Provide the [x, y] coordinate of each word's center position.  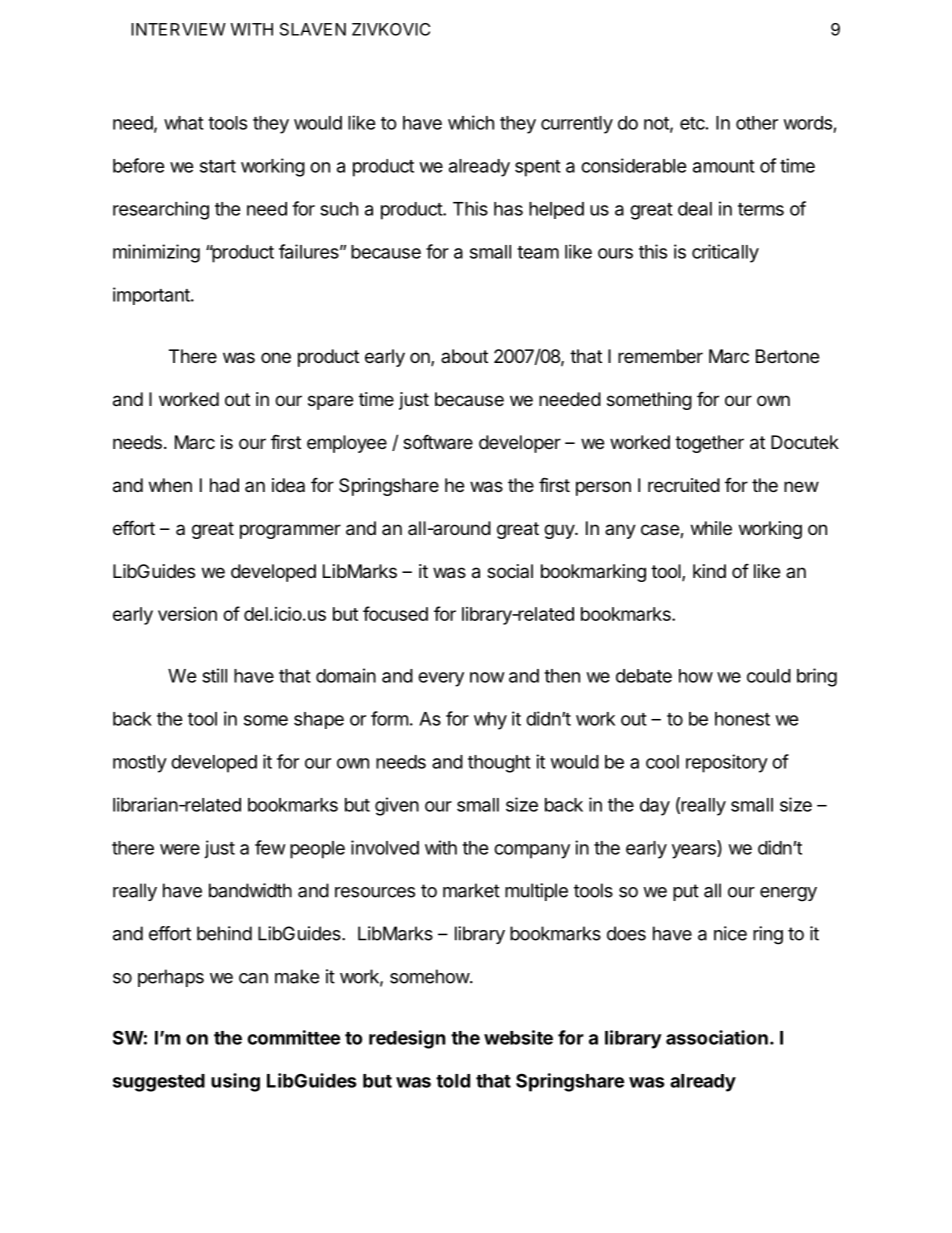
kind [709, 571]
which [471, 122]
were [180, 849]
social [510, 571]
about [464, 356]
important [151, 296]
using [235, 1082]
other [757, 123]
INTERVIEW [178, 29]
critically [725, 253]
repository [727, 763]
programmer [290, 531]
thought [499, 764]
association [717, 1037]
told [453, 1081]
